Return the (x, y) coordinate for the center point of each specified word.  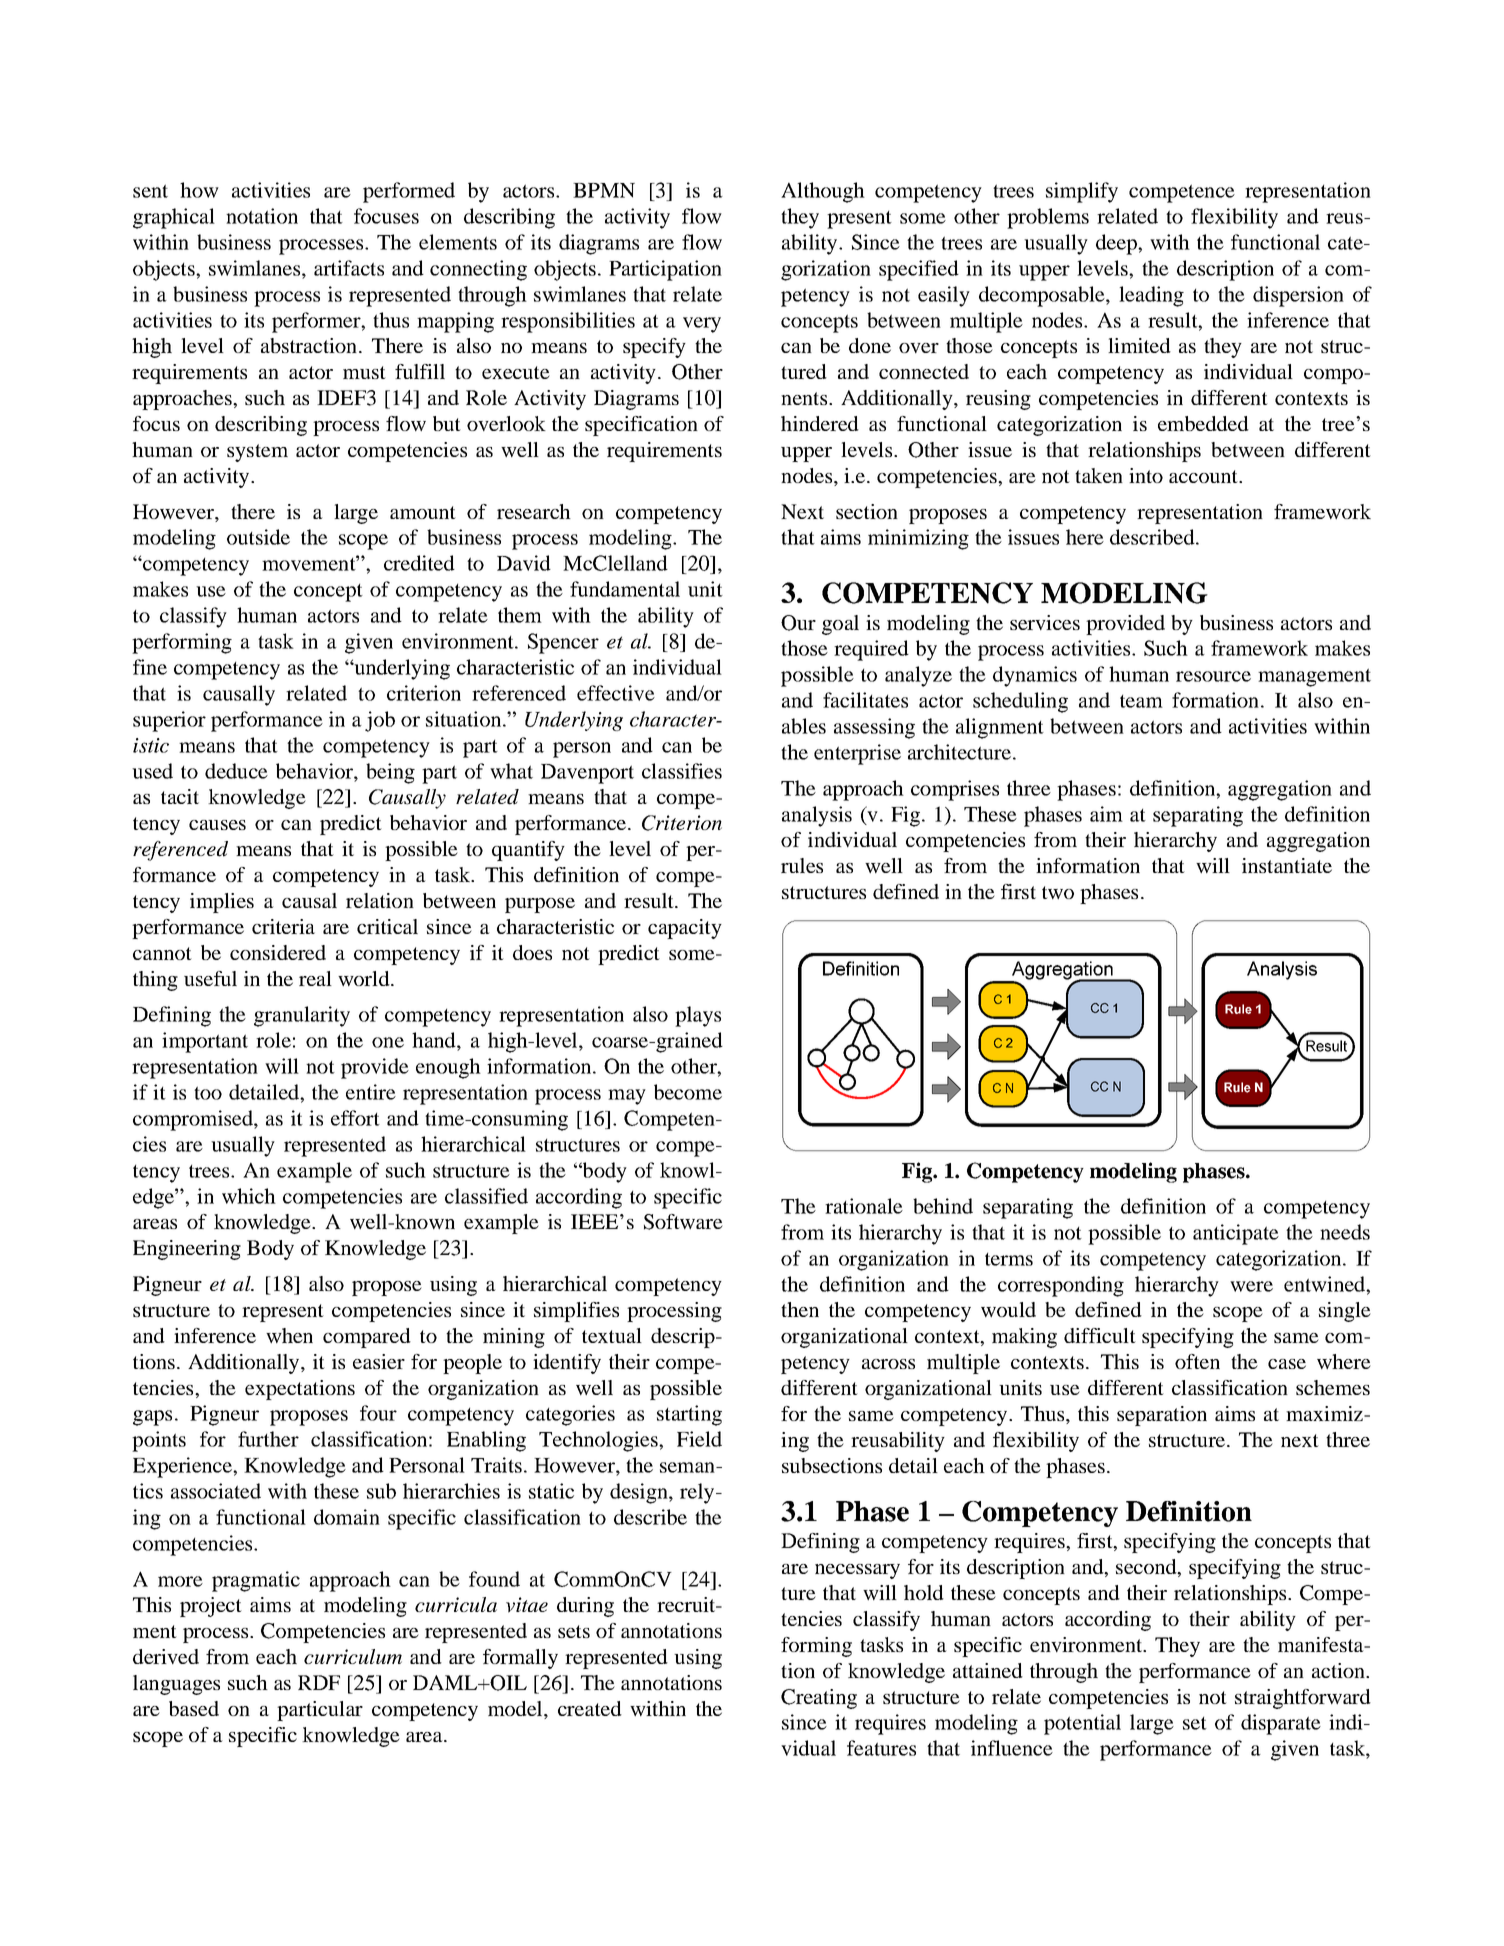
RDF (319, 1682)
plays (698, 1016)
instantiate (1287, 865)
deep (1117, 244)
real (315, 978)
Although (823, 192)
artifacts (349, 268)
